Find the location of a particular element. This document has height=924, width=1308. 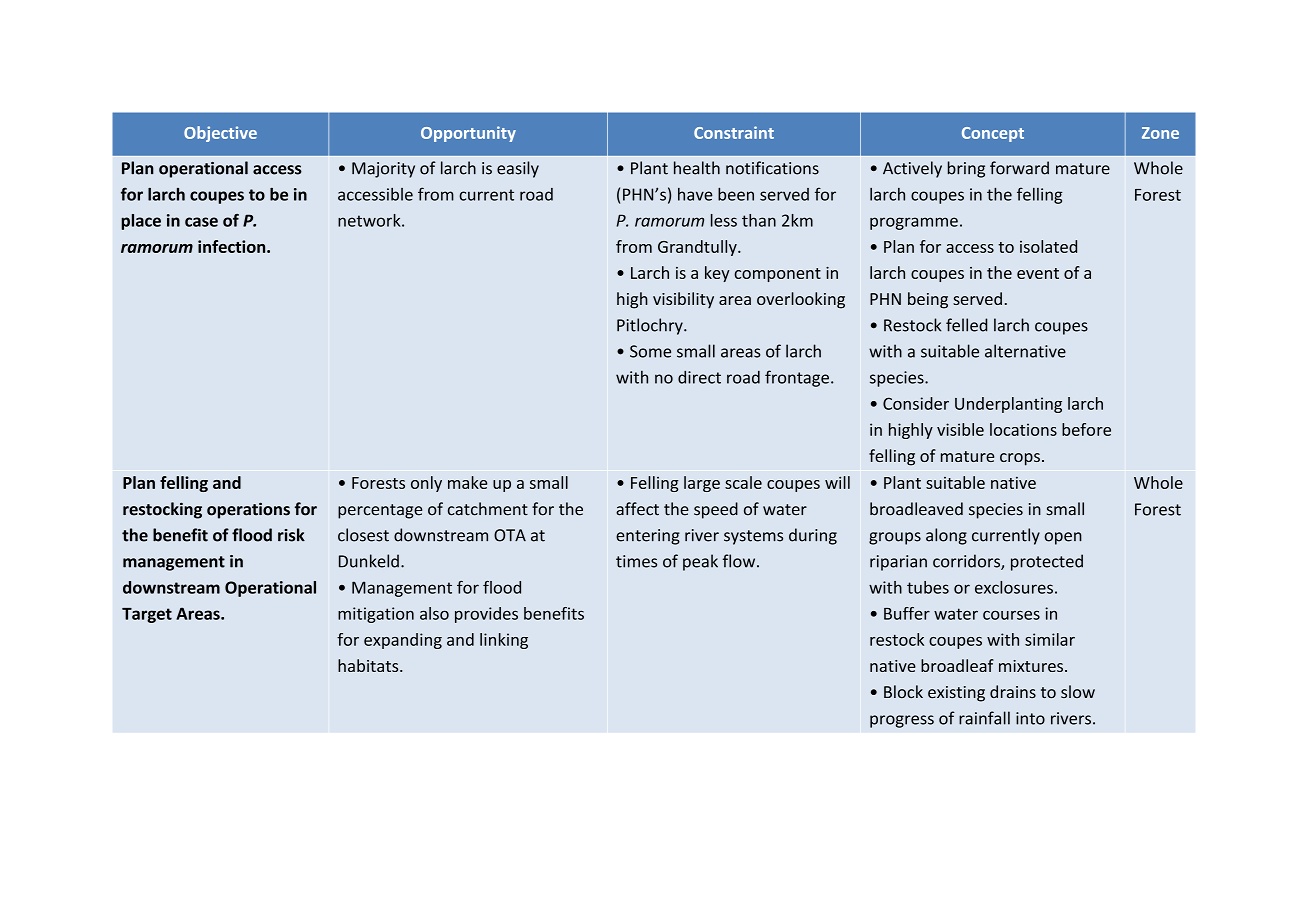

event is located at coordinates (1038, 273).
